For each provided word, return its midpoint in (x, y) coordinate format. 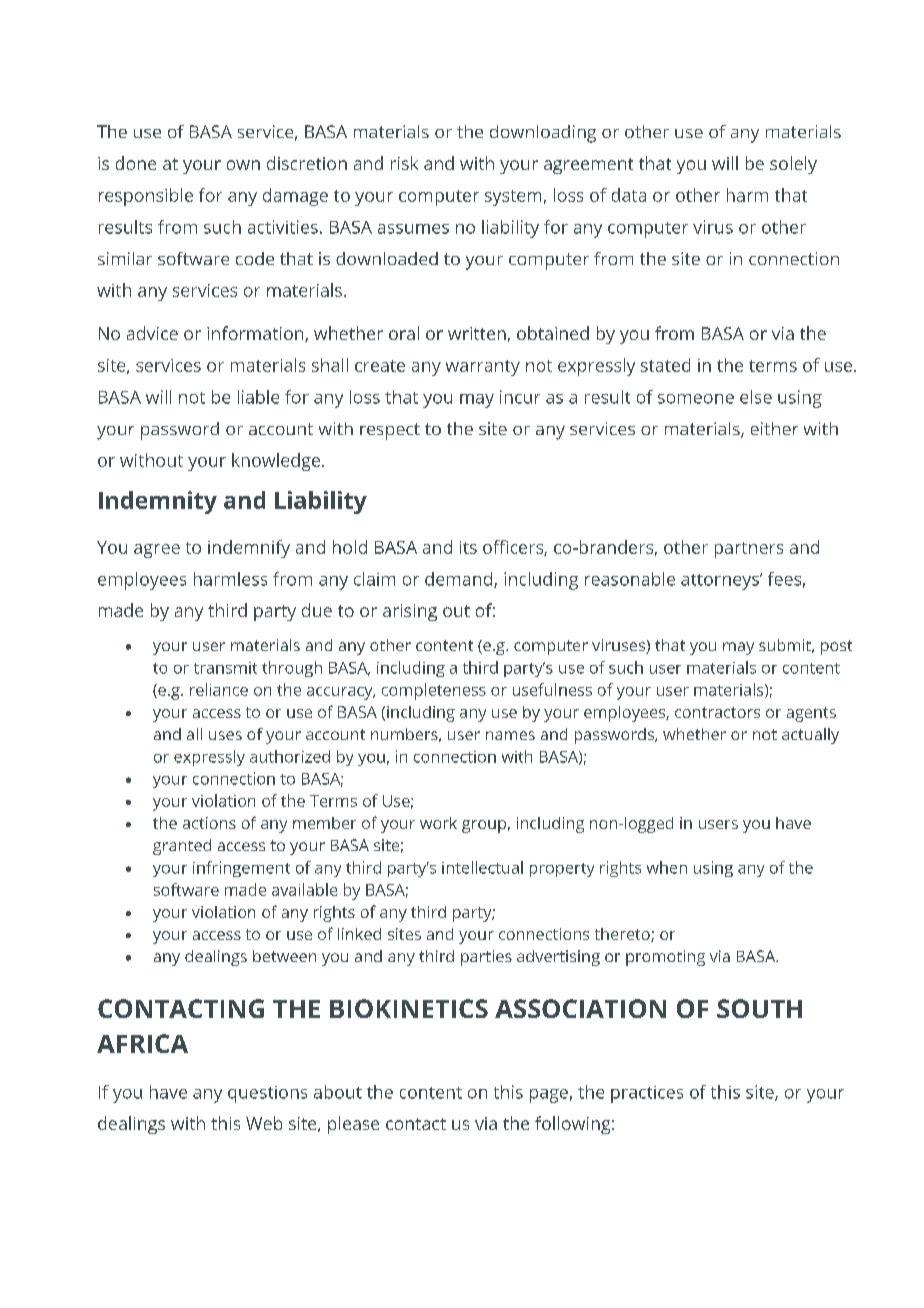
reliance (219, 689)
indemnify (249, 549)
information (256, 334)
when (667, 867)
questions (267, 1094)
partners (749, 550)
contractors (717, 712)
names (510, 735)
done (136, 163)
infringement (241, 869)
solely (793, 165)
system (513, 198)
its (468, 547)
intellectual (482, 867)
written (477, 333)
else (756, 397)
